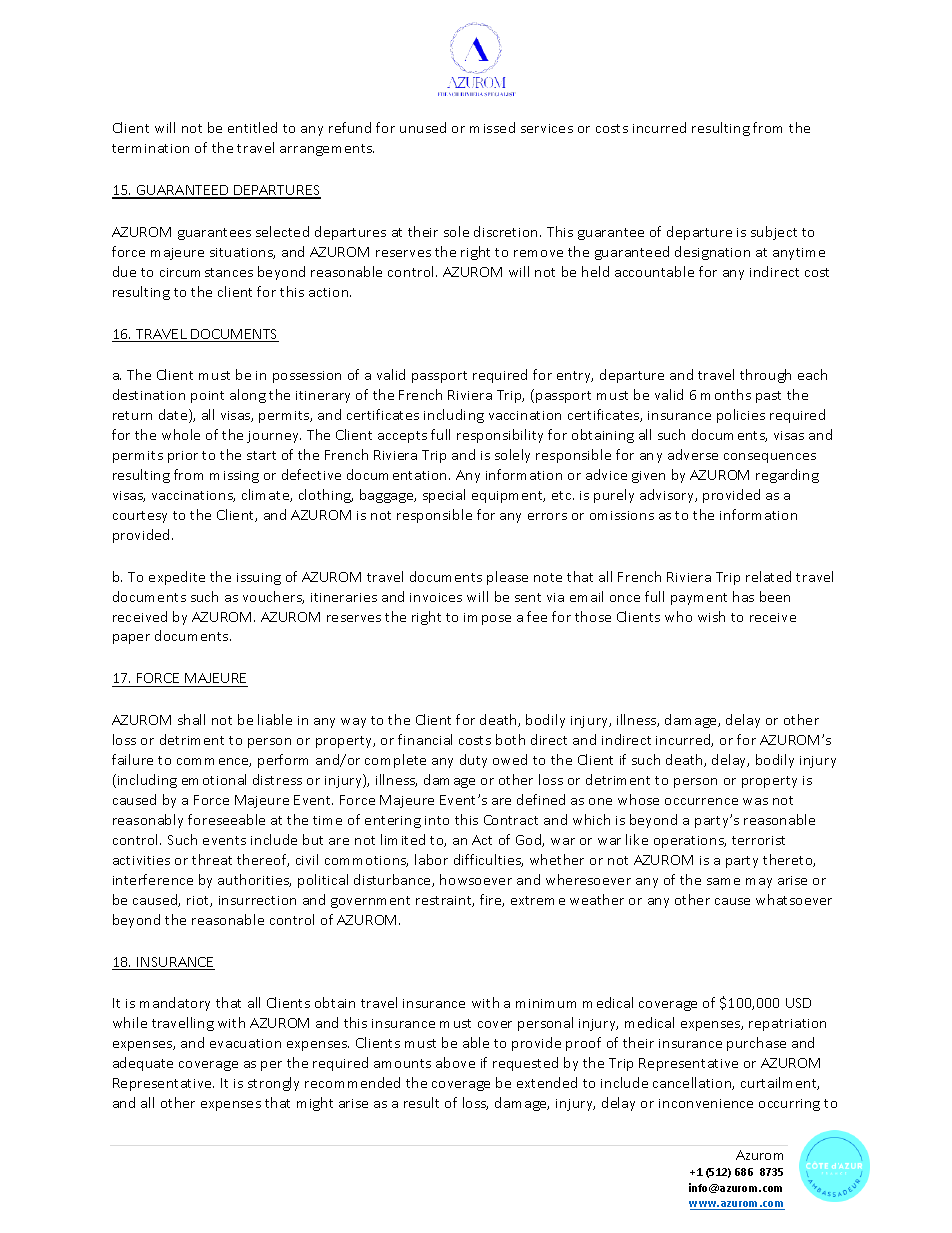 This screenshot has width=952, height=1233. Describe the element at coordinates (150, 148) in the screenshot. I see `termination` at that location.
